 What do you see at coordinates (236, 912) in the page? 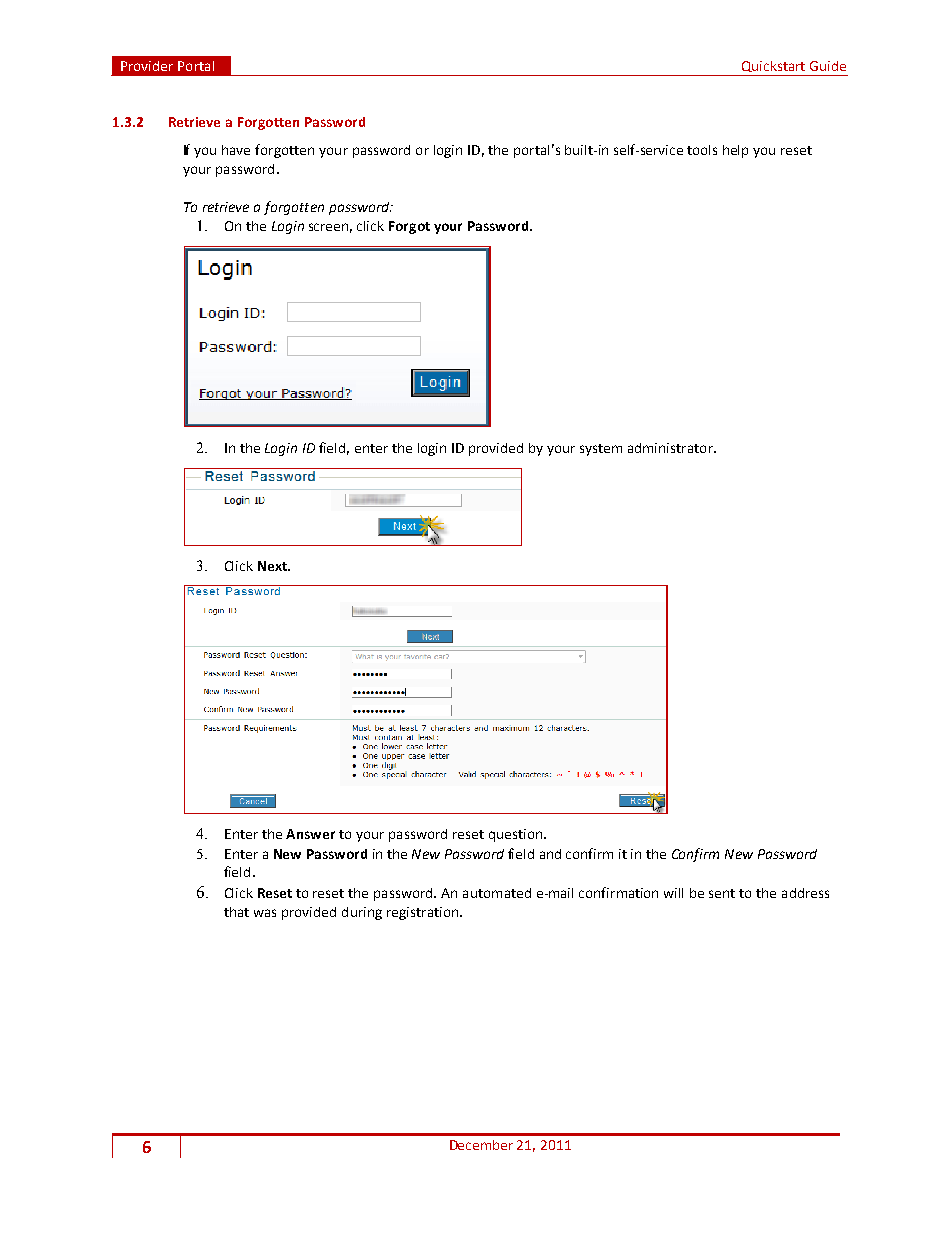
I see `that` at bounding box center [236, 912].
